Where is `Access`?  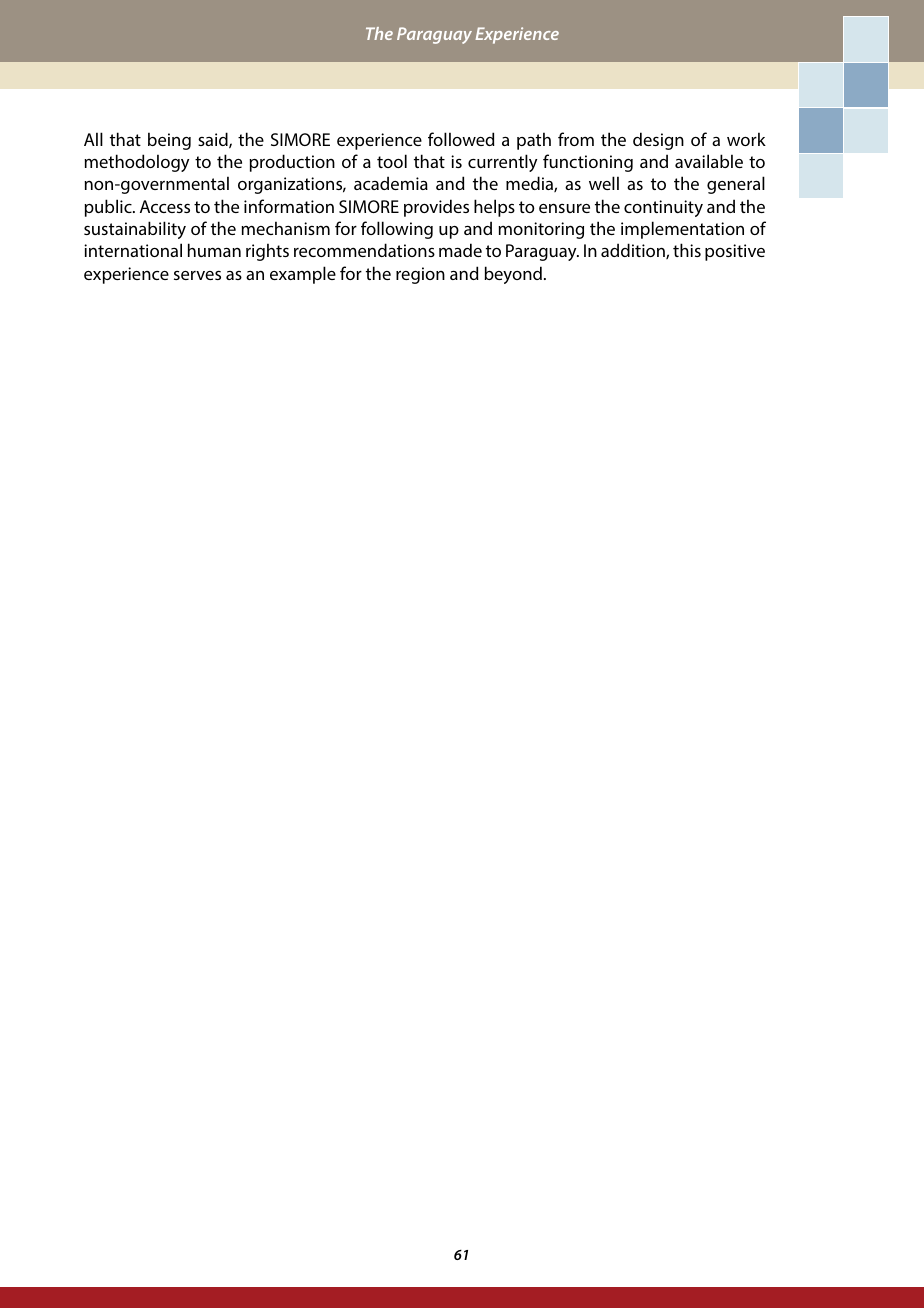 Access is located at coordinates (165, 206).
